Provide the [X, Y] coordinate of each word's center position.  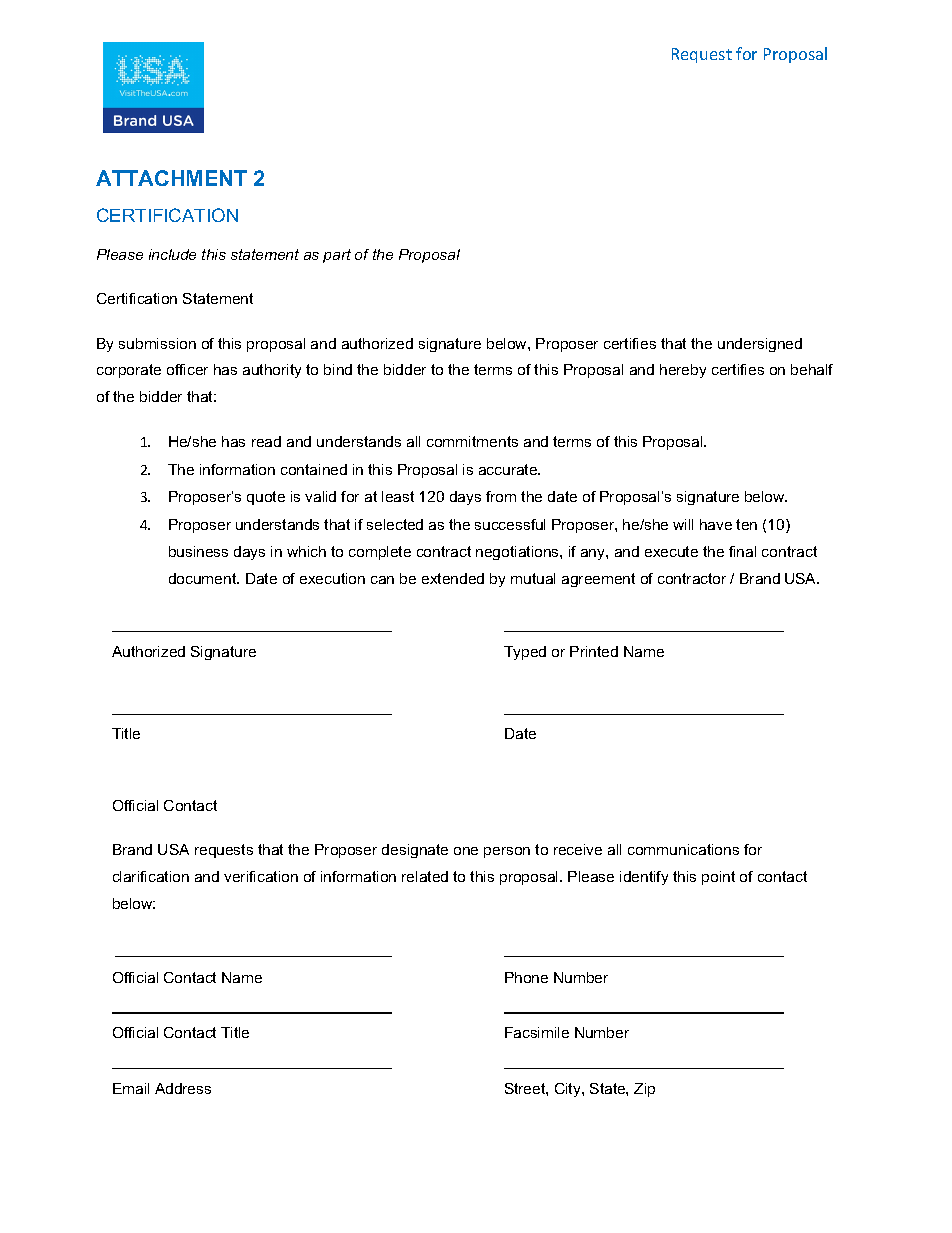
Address [183, 1088]
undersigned [760, 345]
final [742, 551]
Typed [525, 653]
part [337, 256]
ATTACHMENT [171, 178]
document [204, 578]
